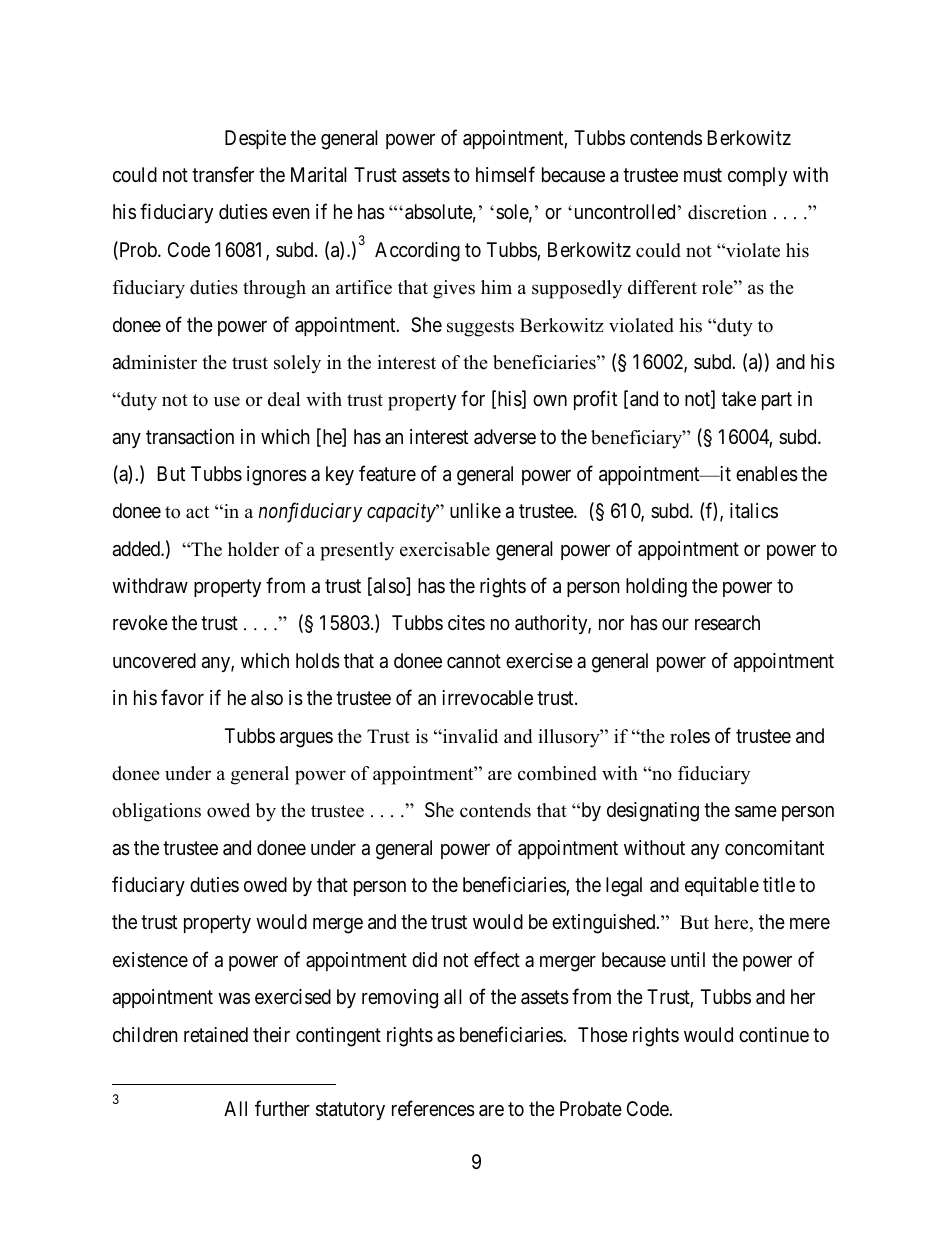  Describe the element at coordinates (466, 622) in the screenshot. I see `cites` at that location.
